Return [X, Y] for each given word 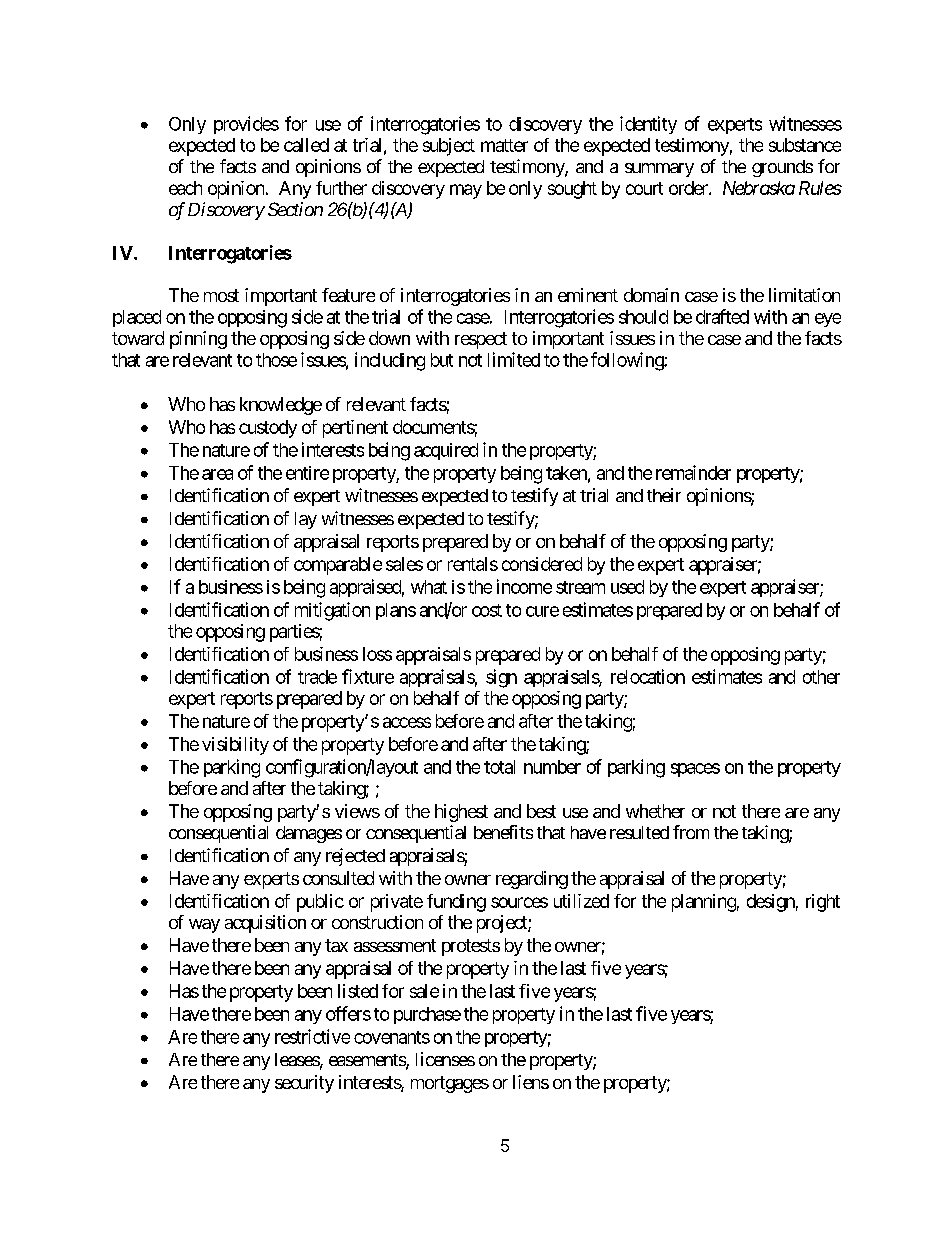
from [691, 832]
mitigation [332, 611]
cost [487, 610]
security [304, 1084]
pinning [198, 340]
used [627, 587]
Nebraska [759, 188]
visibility [235, 746]
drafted [722, 316]
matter [504, 145]
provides [246, 125]
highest [461, 813]
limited [514, 359]
